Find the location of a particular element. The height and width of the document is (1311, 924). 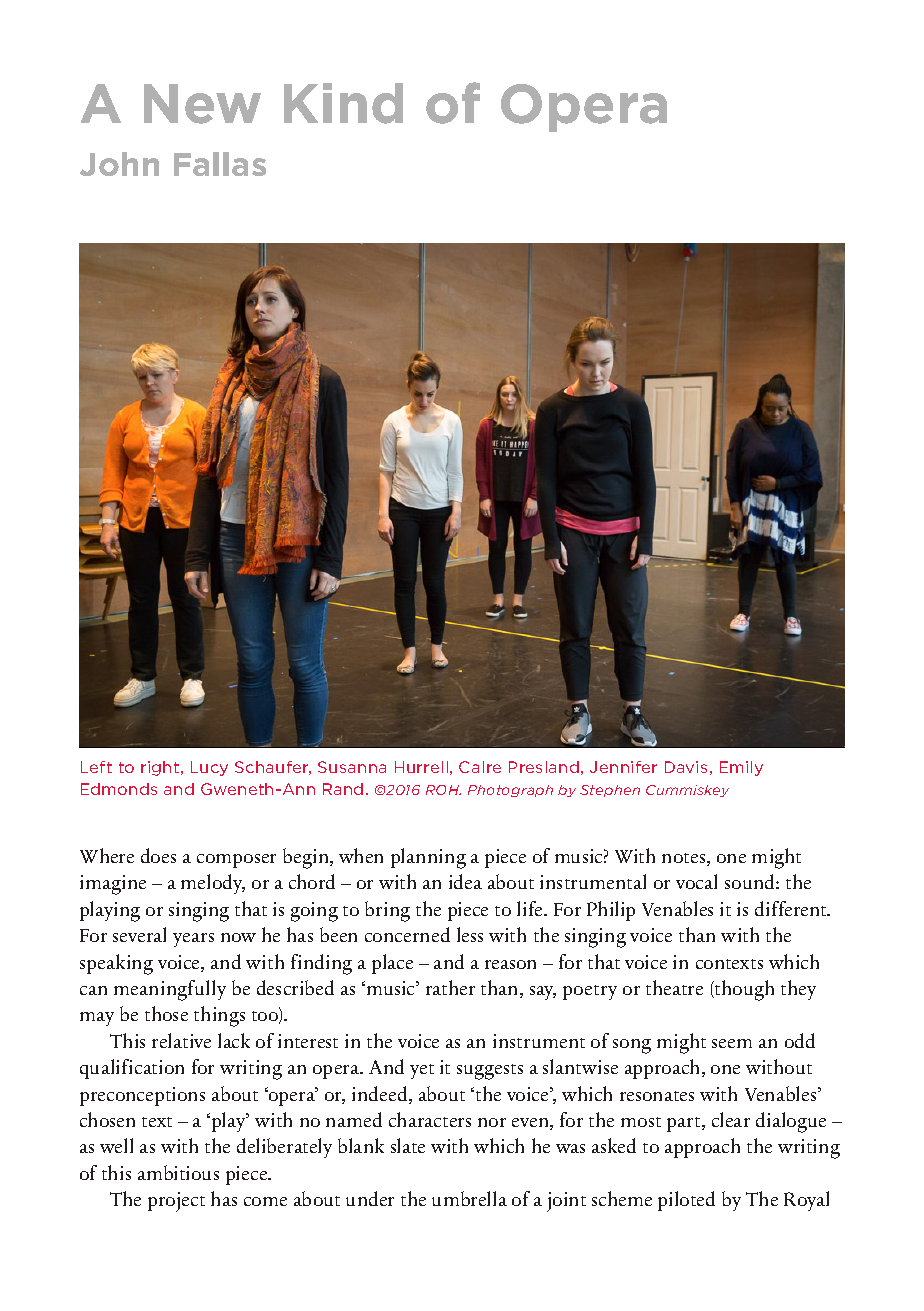

Emily is located at coordinates (741, 768).
